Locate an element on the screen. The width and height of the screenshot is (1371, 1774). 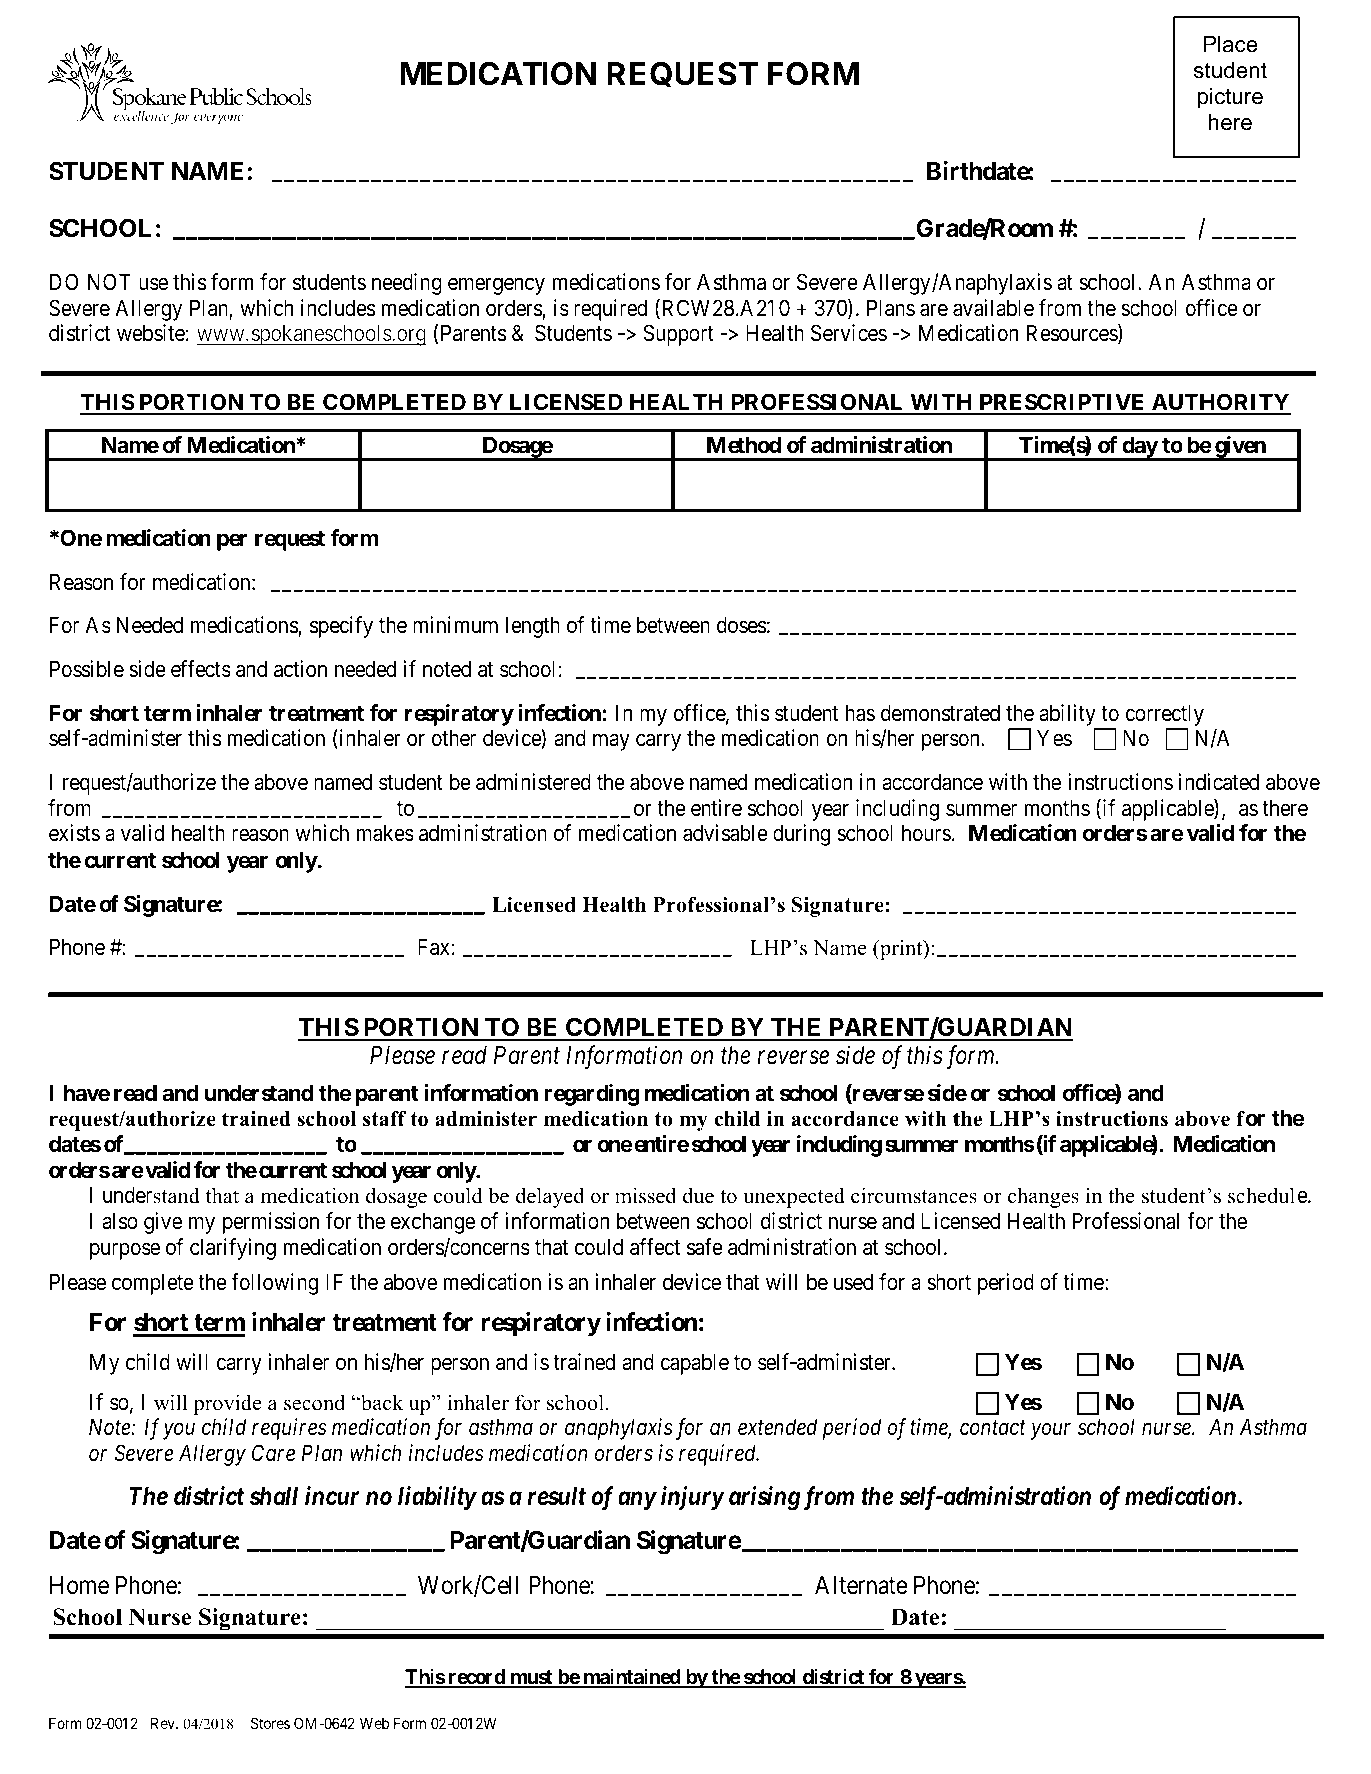
picture is located at coordinates (1230, 98).
